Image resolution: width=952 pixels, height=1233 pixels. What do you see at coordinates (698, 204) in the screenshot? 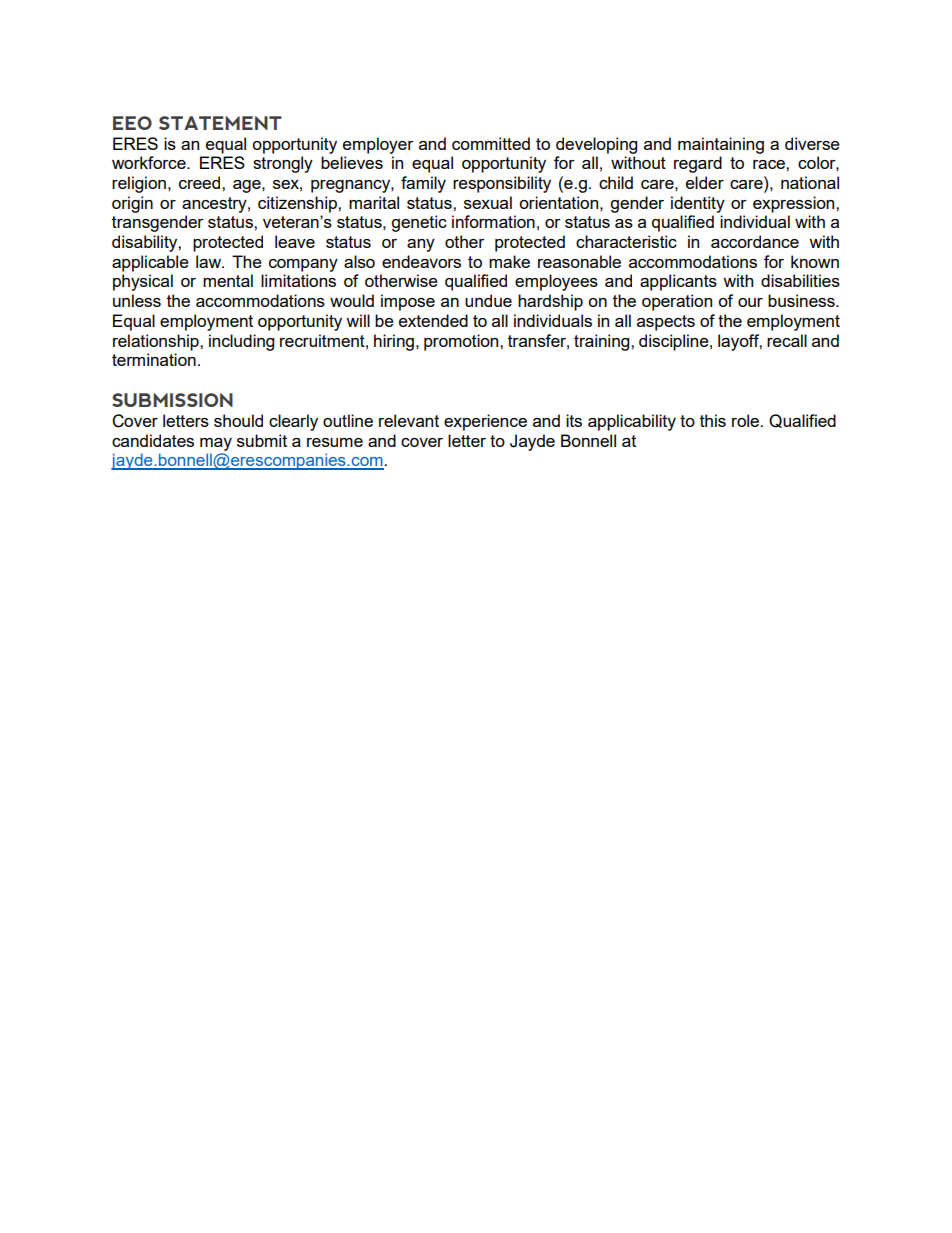
I see `identity` at bounding box center [698, 204].
